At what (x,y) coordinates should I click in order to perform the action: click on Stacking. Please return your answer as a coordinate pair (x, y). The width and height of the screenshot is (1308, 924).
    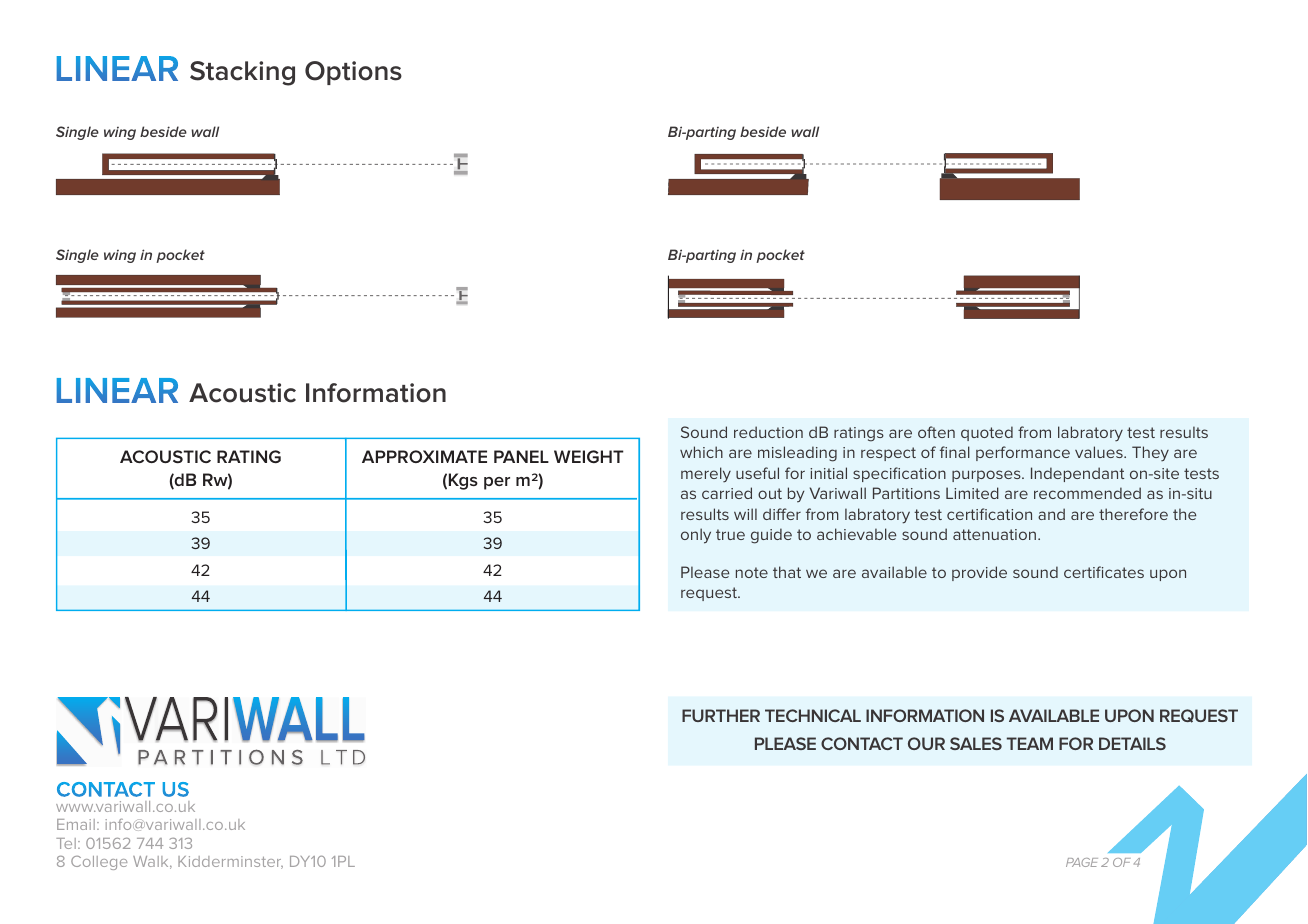
    Looking at the image, I should click on (242, 73).
